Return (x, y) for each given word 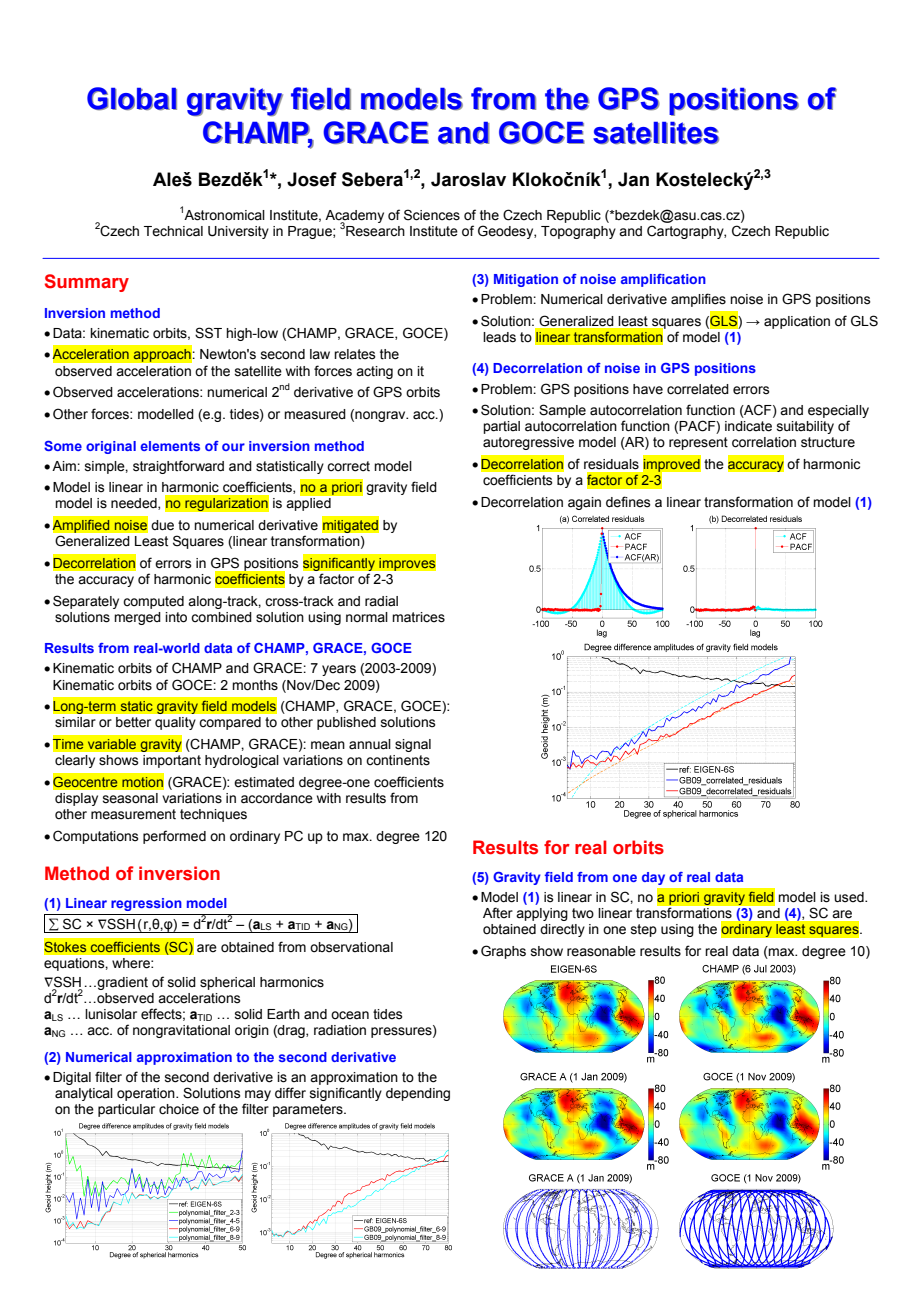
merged (137, 618)
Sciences (432, 215)
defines (628, 502)
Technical (173, 231)
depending (418, 1094)
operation (147, 1094)
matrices (418, 617)
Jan (633, 179)
